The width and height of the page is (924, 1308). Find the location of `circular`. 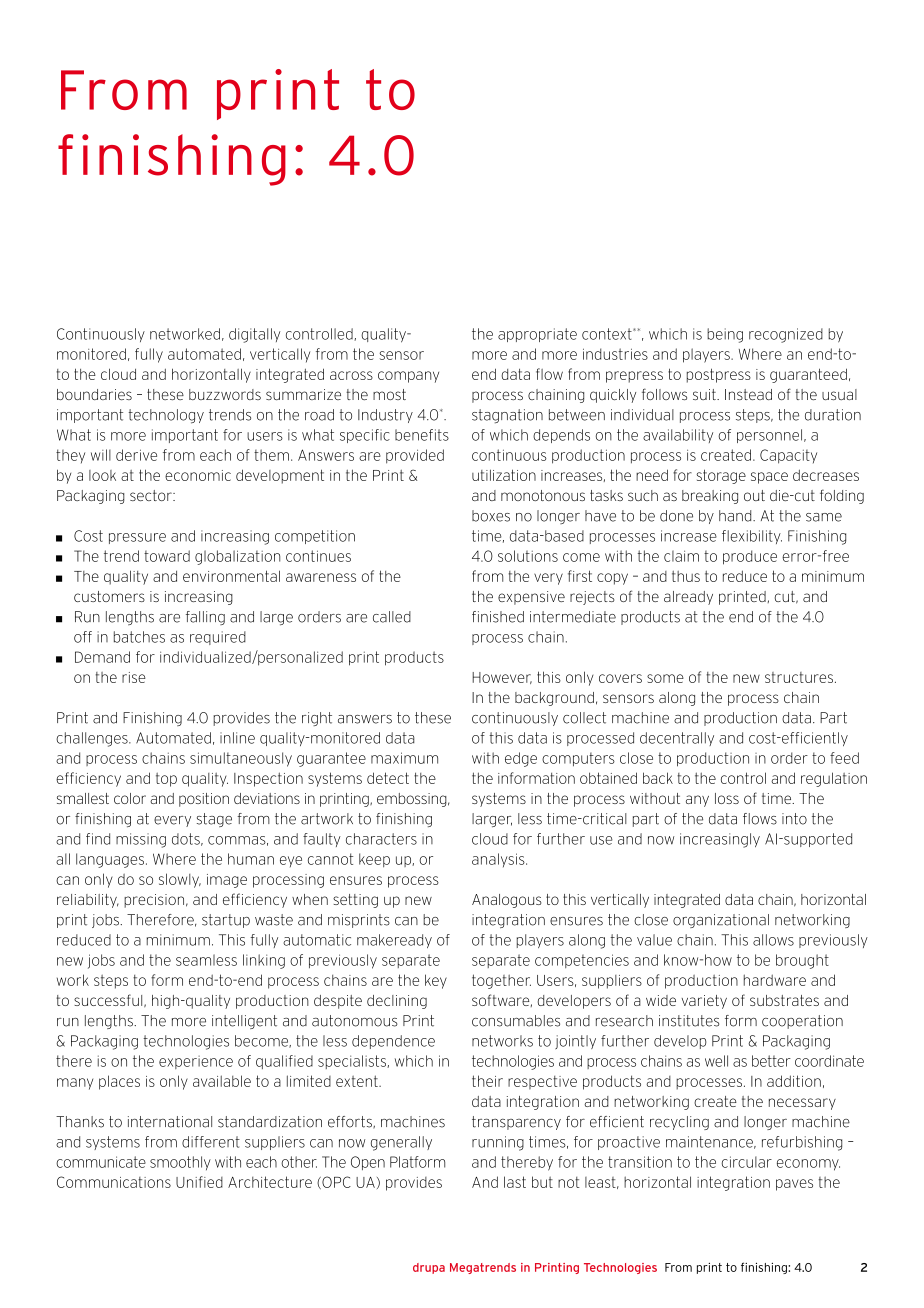

circular is located at coordinates (746, 1162).
